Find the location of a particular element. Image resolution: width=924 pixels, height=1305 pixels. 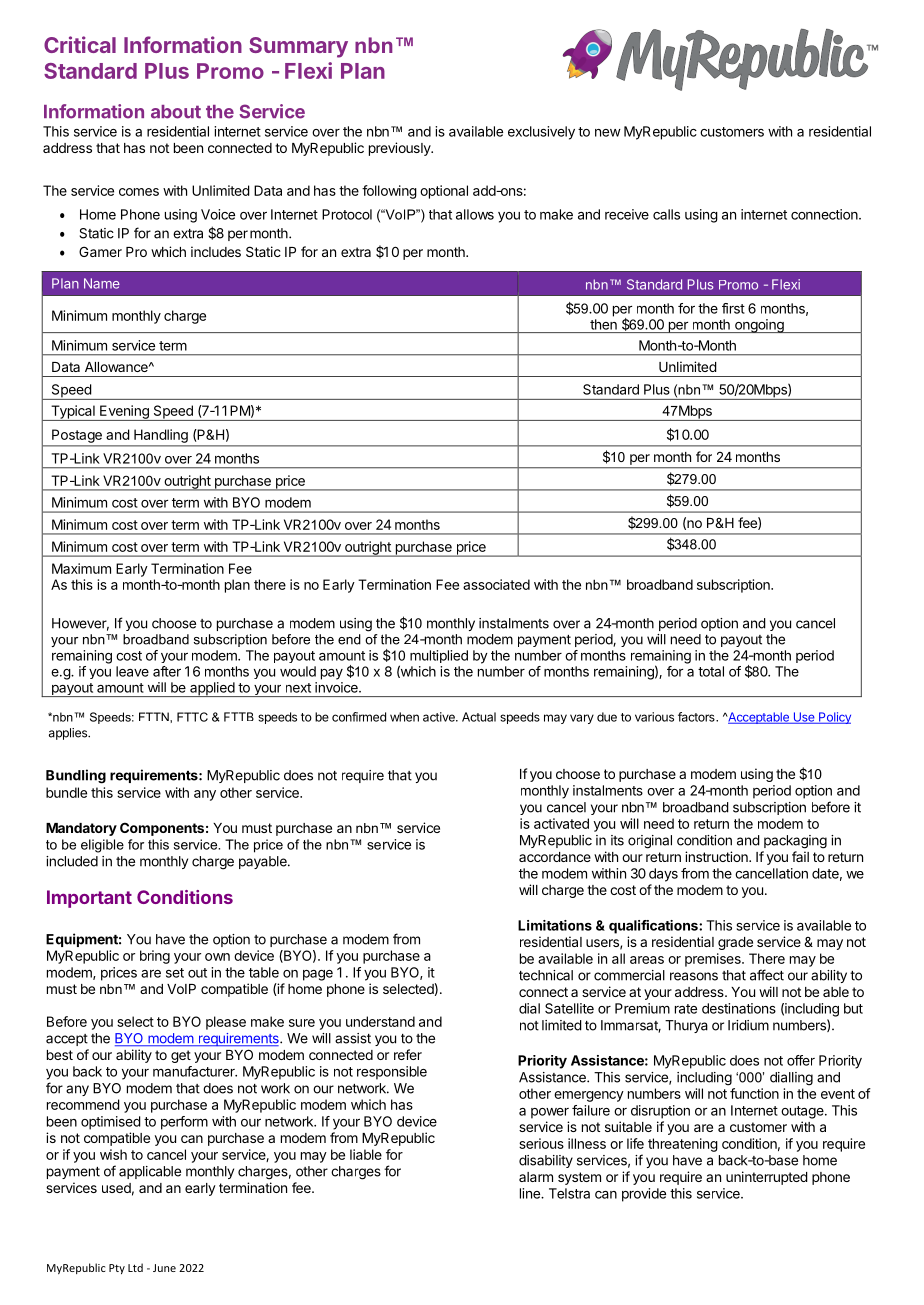

eligible is located at coordinates (102, 846).
